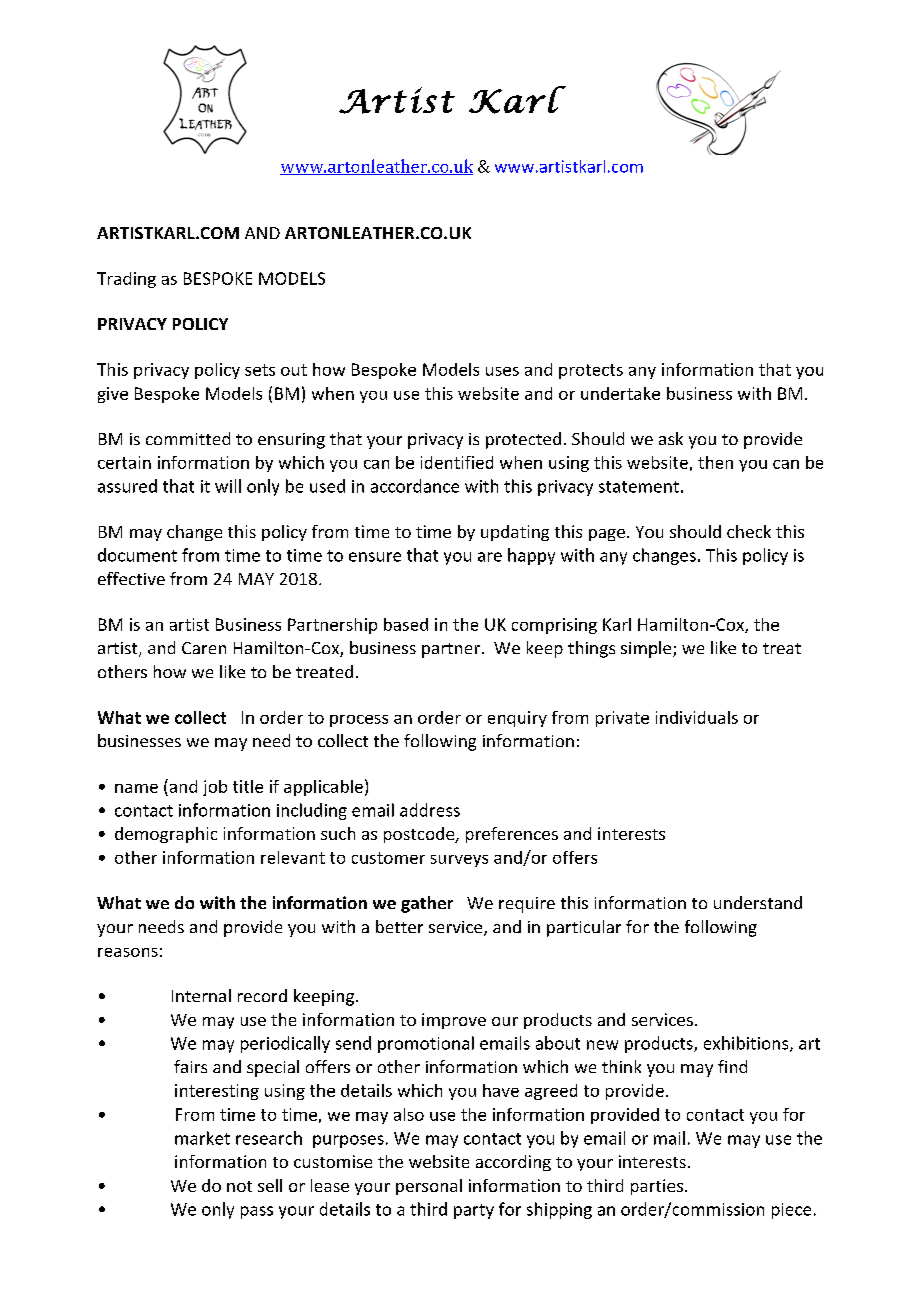  I want to click on enquiry, so click(517, 719).
